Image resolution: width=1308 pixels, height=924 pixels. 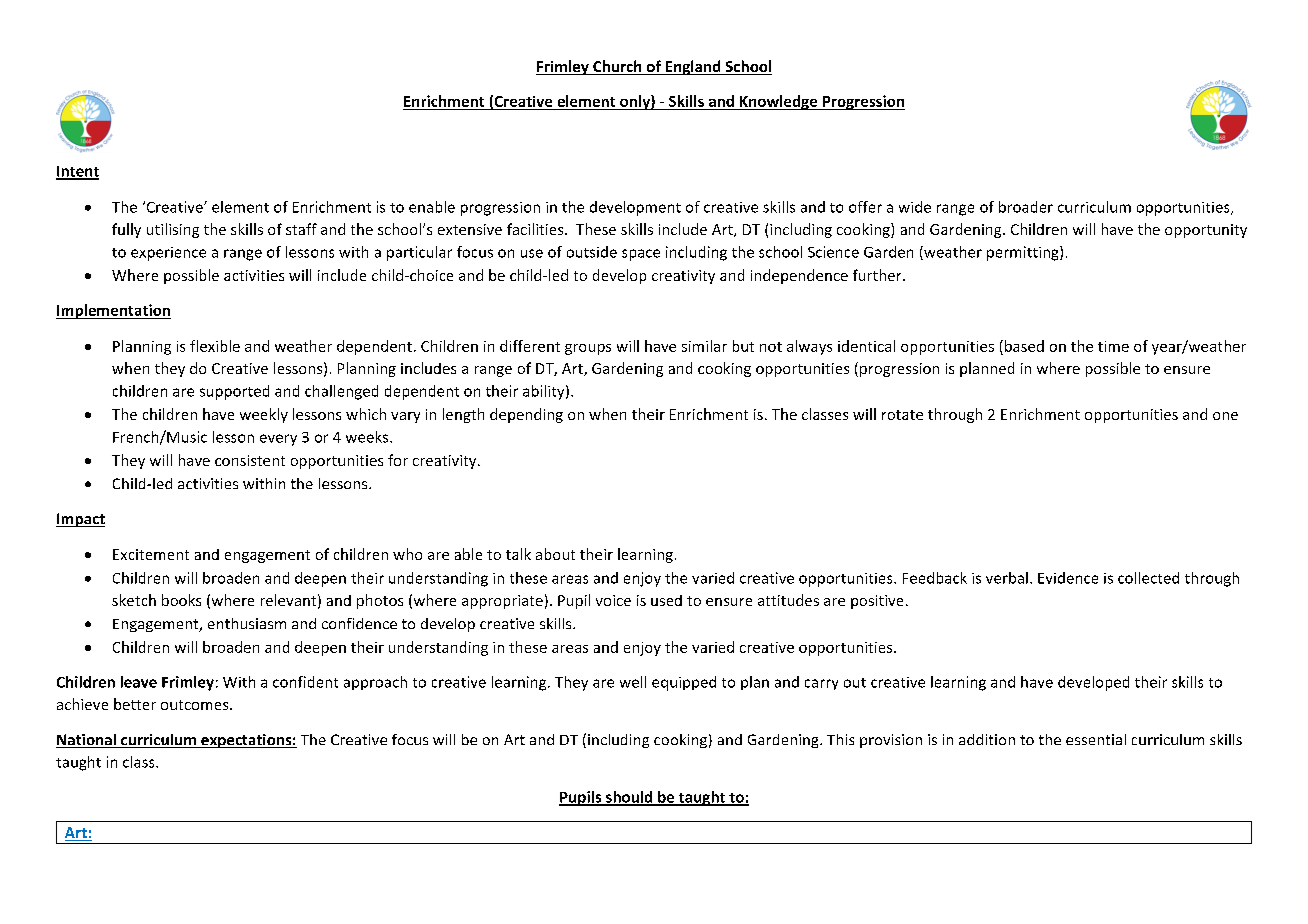 What do you see at coordinates (77, 172) in the screenshot?
I see `Intent` at bounding box center [77, 172].
